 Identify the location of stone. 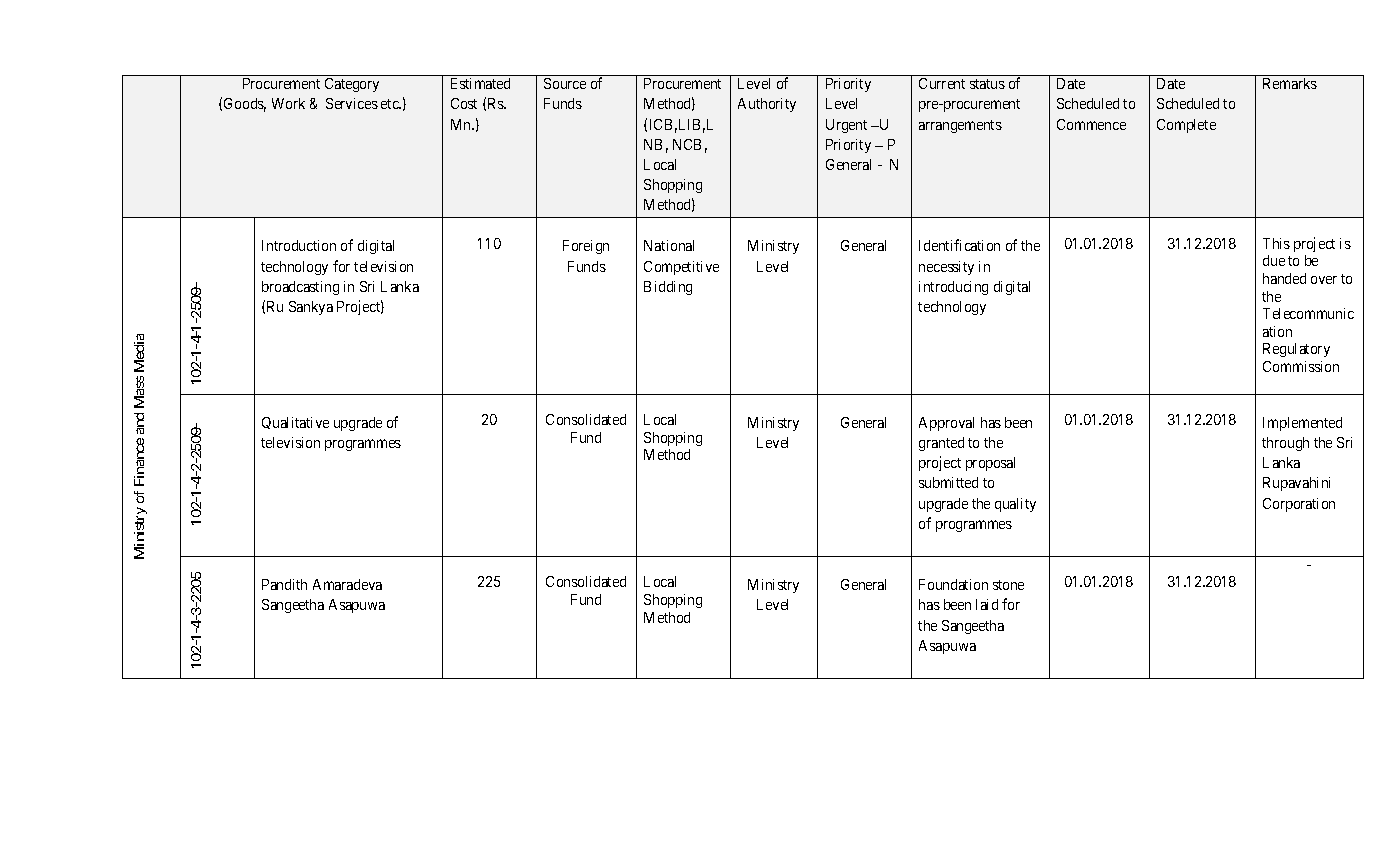
(1008, 585).
